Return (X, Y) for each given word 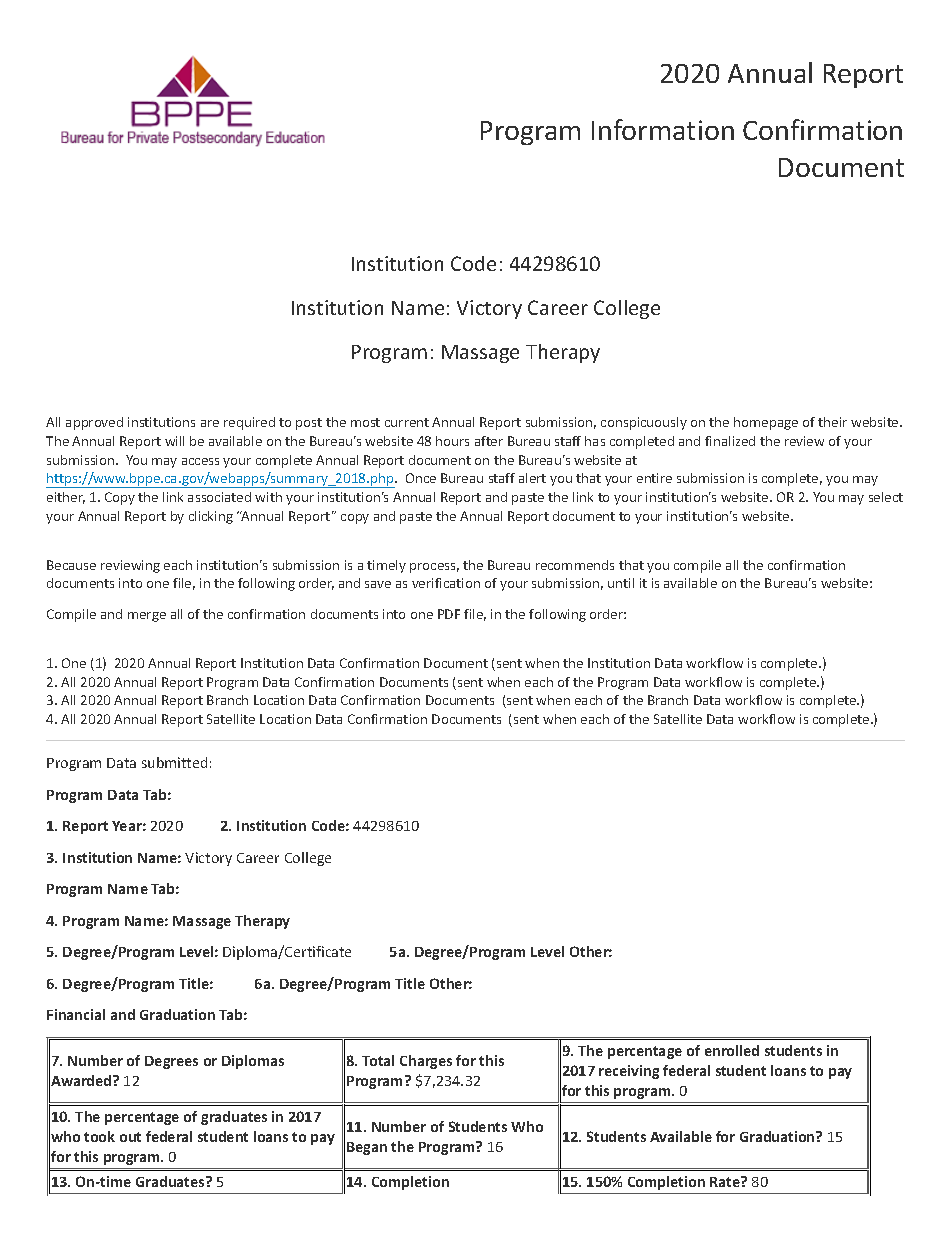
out (130, 1137)
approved (94, 423)
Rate (726, 1181)
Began (367, 1148)
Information (663, 129)
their (832, 422)
